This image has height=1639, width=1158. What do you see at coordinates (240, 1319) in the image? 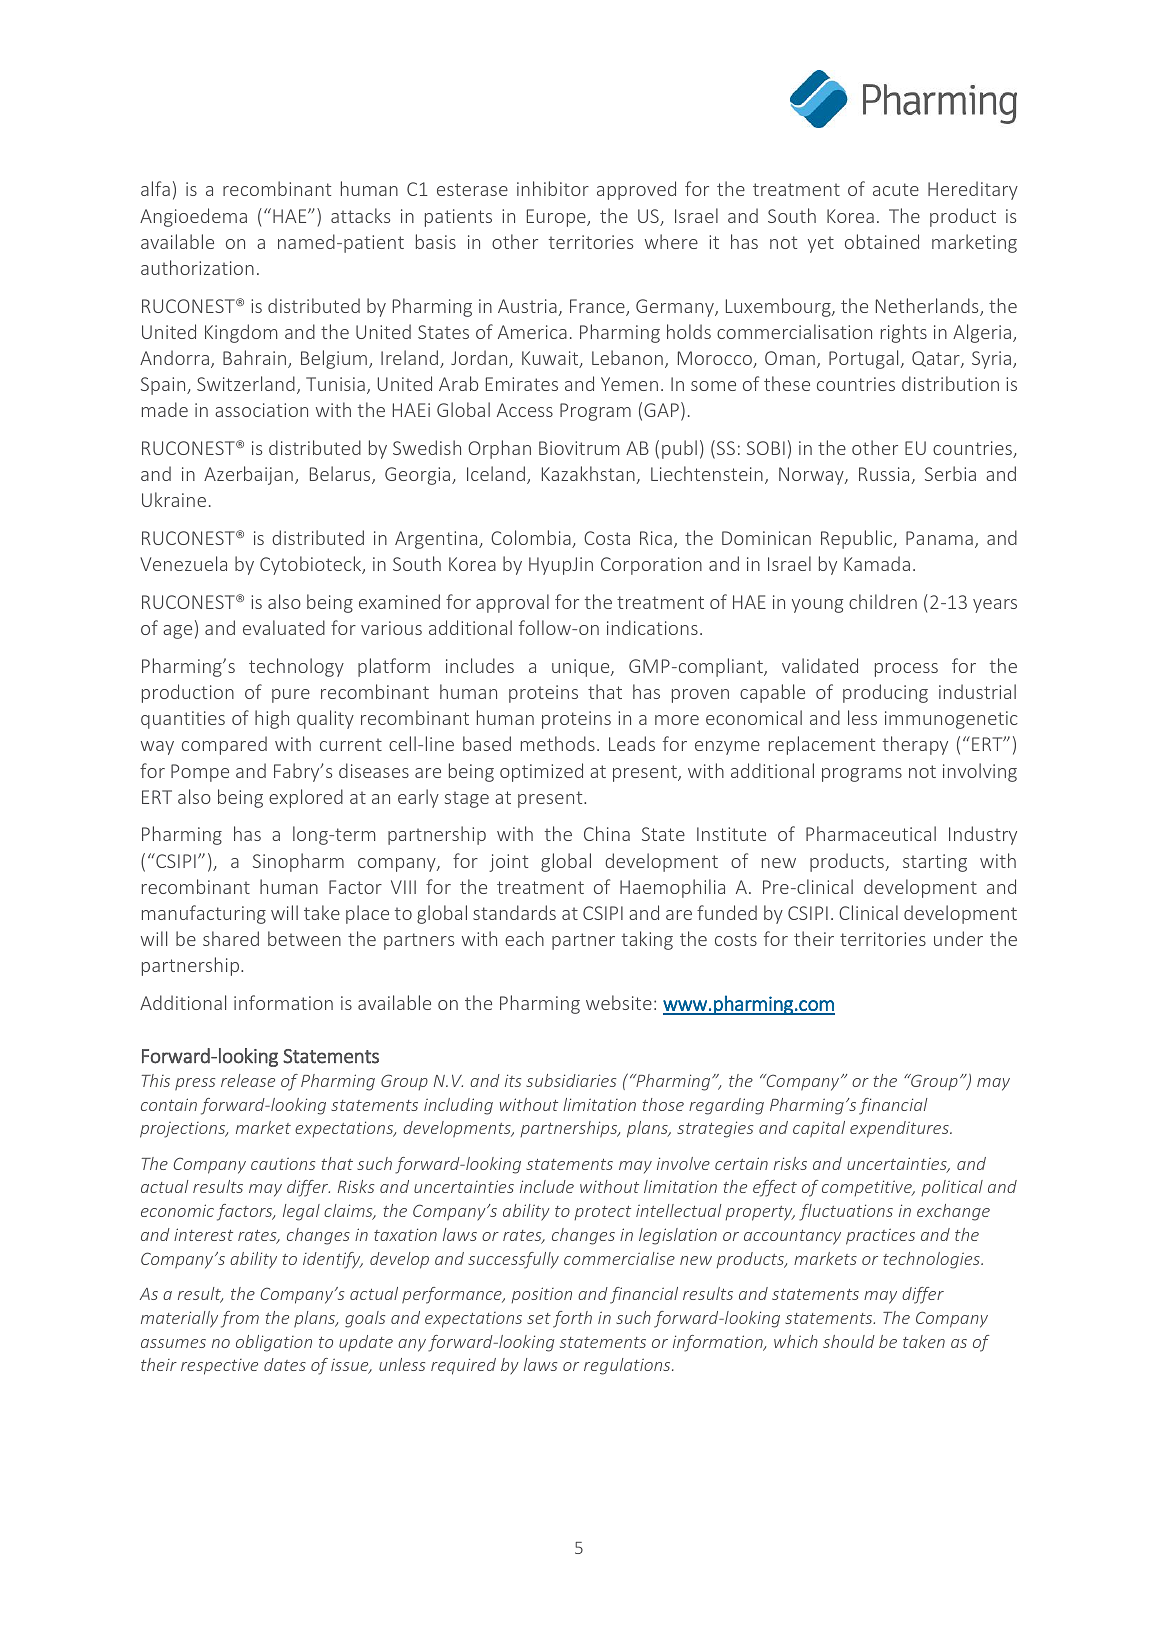
I see `from` at bounding box center [240, 1319].
